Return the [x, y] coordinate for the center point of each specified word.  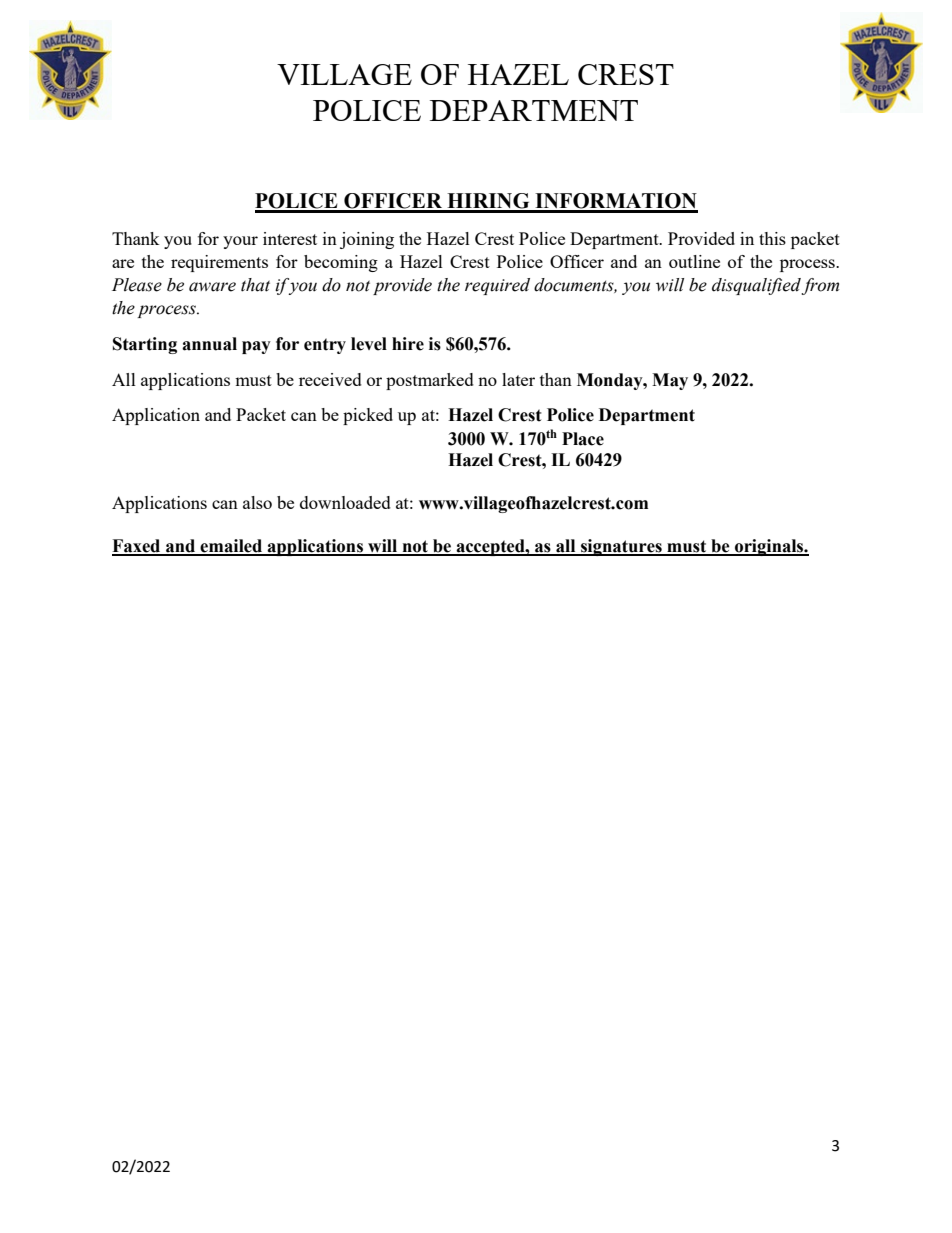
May [670, 381]
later [518, 379]
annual [209, 344]
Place [583, 439]
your [240, 242]
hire [408, 344]
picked [368, 416]
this [772, 238]
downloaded [345, 502]
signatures [621, 547]
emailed [232, 547]
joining [367, 240]
